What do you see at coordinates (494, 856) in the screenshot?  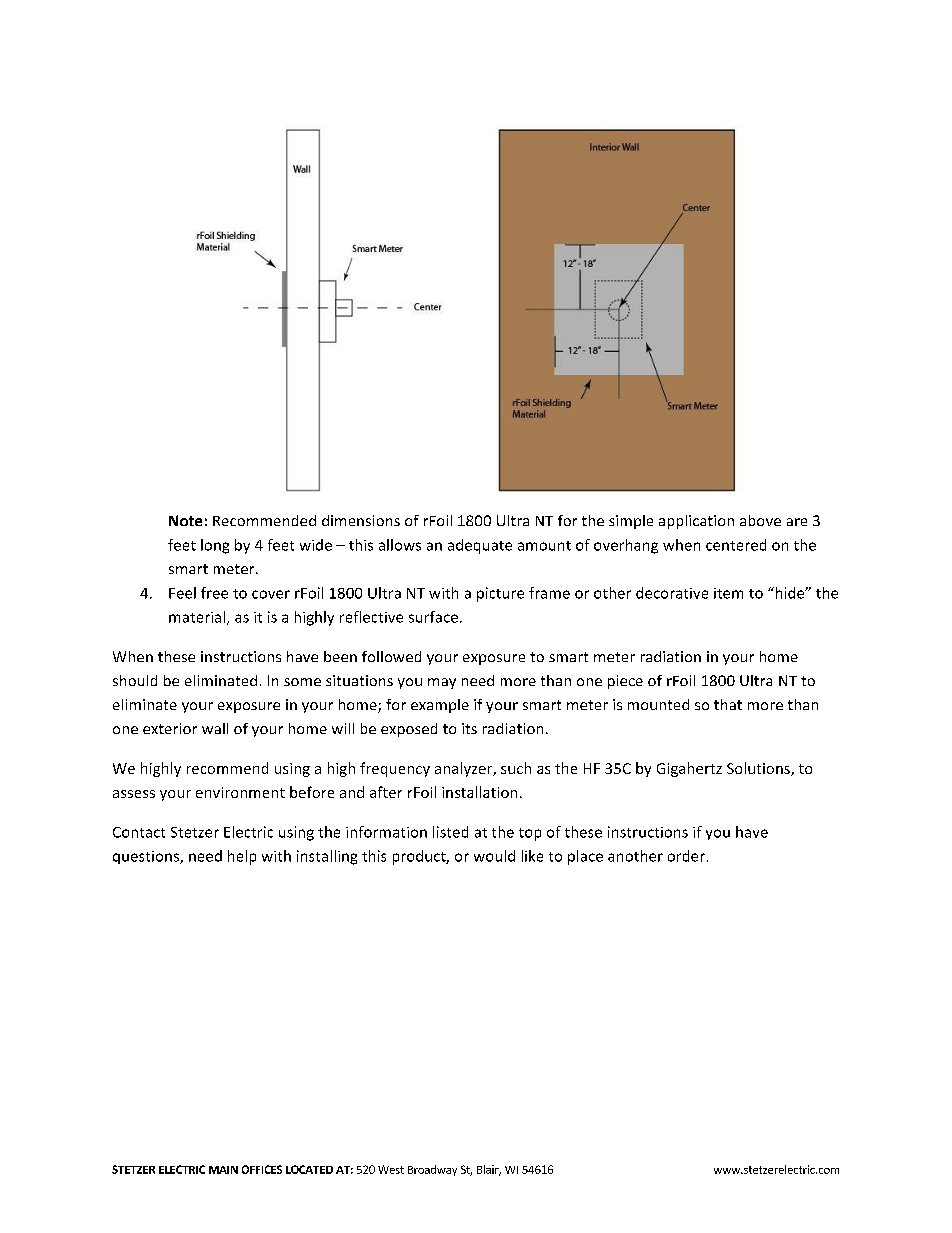 I see `would` at bounding box center [494, 856].
